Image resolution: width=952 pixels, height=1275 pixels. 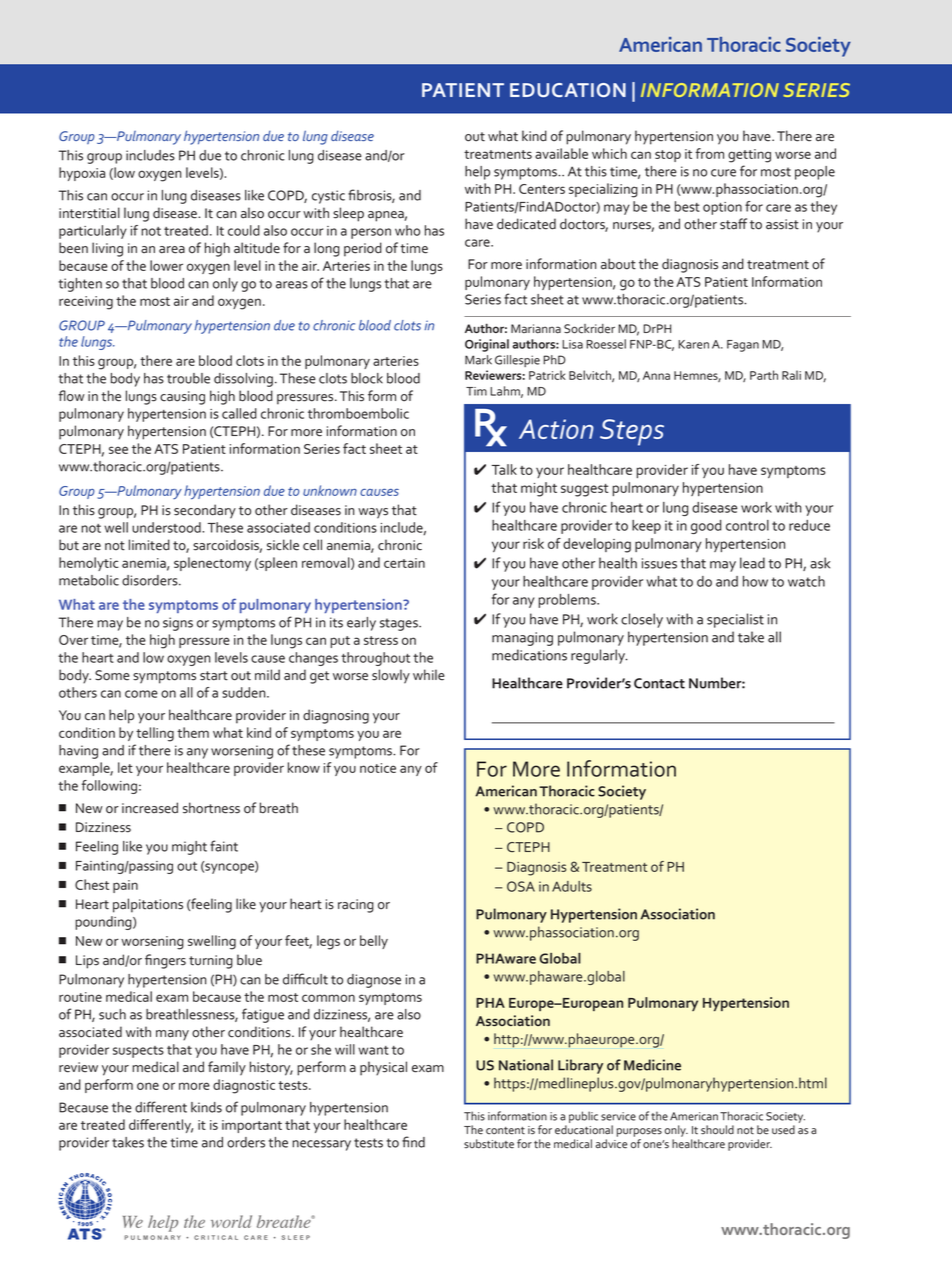 I want to click on Steps, so click(x=632, y=432).
